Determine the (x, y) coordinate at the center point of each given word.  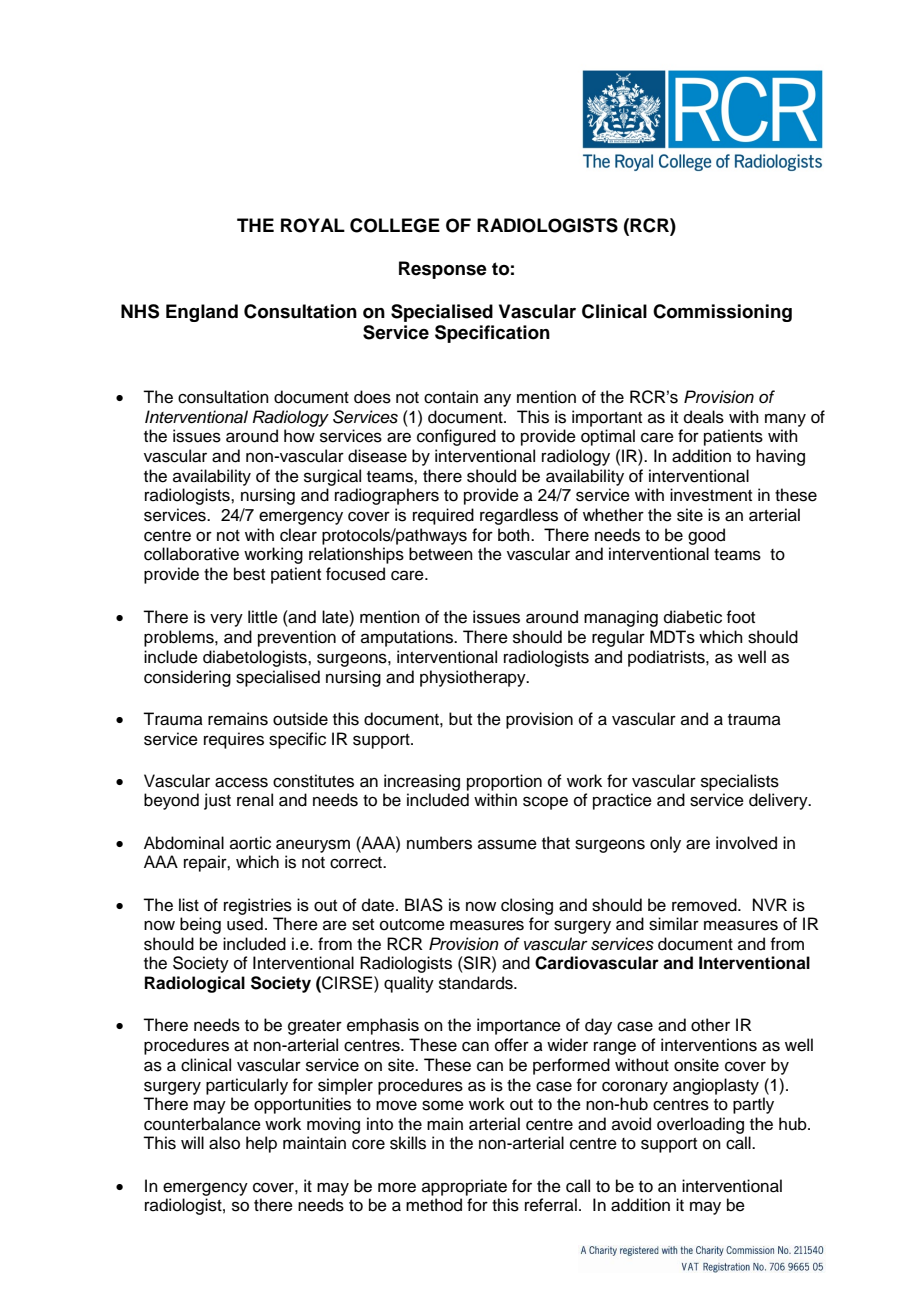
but (460, 719)
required (443, 516)
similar (674, 924)
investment (711, 495)
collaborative (191, 554)
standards (477, 983)
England (202, 313)
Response (443, 270)
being (200, 925)
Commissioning (722, 313)
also (224, 1143)
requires (234, 740)
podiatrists (667, 658)
